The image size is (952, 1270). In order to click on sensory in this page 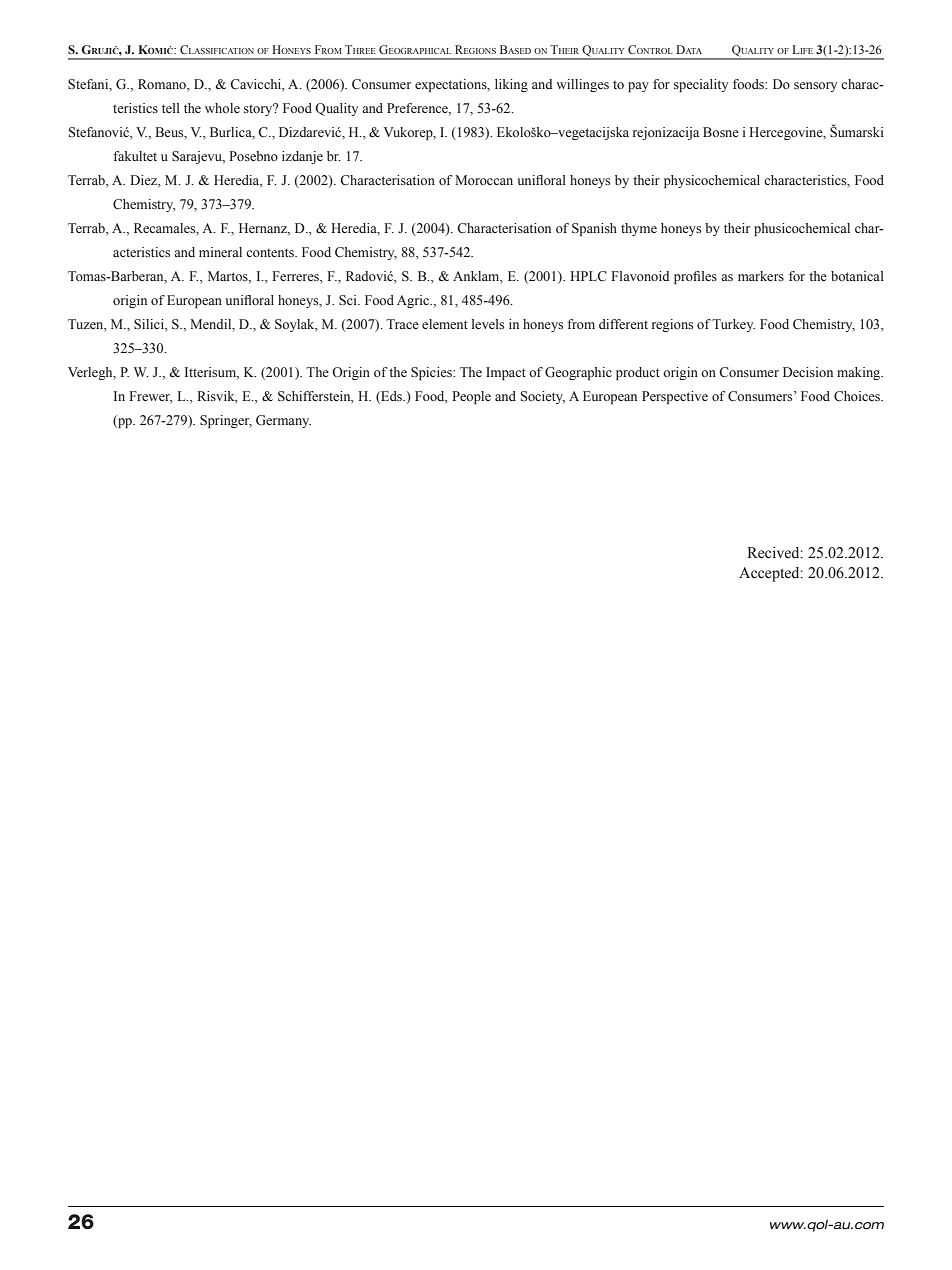, I will do `click(815, 87)`.
